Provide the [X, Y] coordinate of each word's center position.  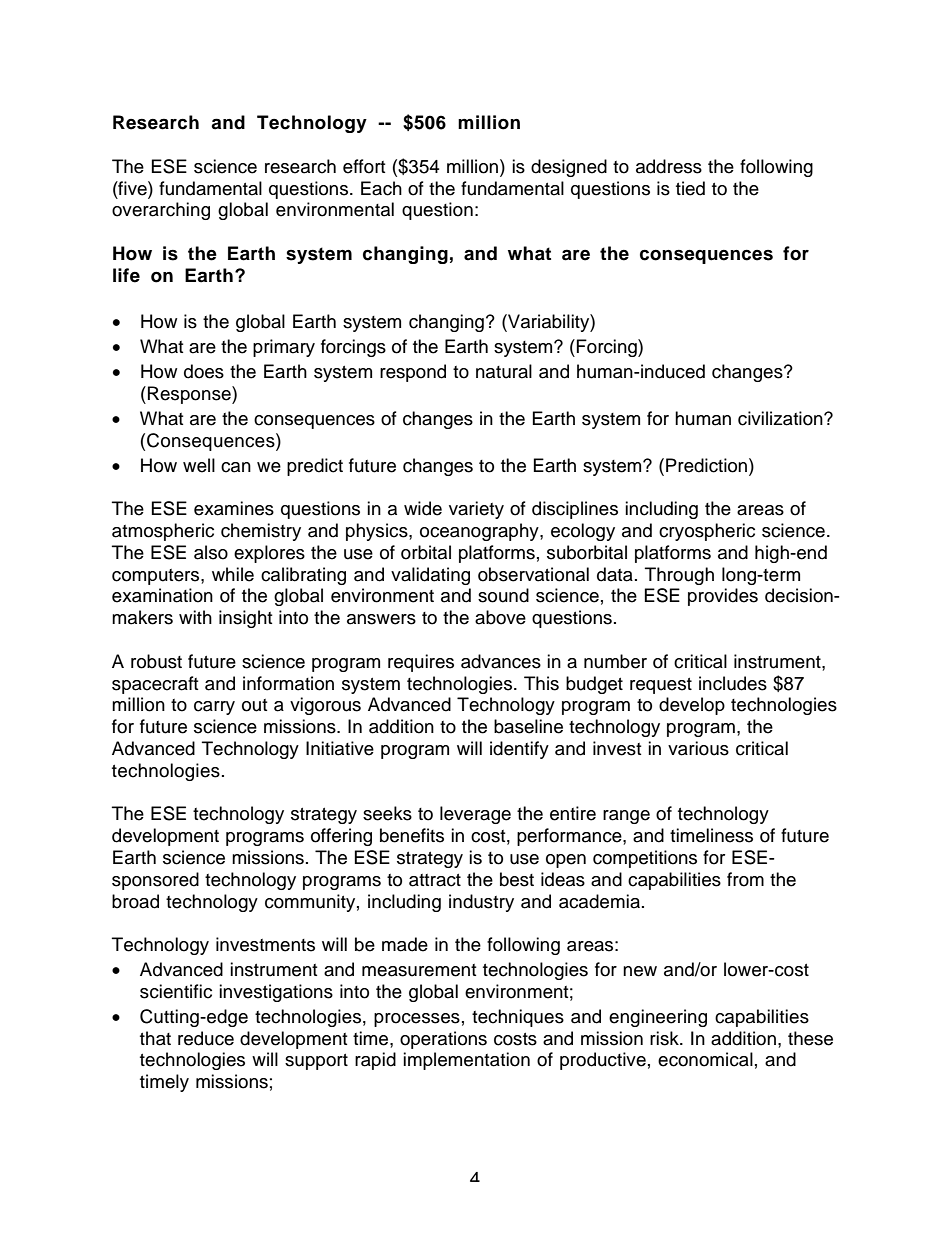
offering [341, 837]
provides [723, 597]
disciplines [575, 510]
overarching [161, 211]
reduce [206, 1038]
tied [690, 188]
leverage [475, 815]
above [500, 617]
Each [381, 188]
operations [443, 1040]
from [745, 879]
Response [190, 395]
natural [504, 371]
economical [705, 1059]
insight [245, 619]
